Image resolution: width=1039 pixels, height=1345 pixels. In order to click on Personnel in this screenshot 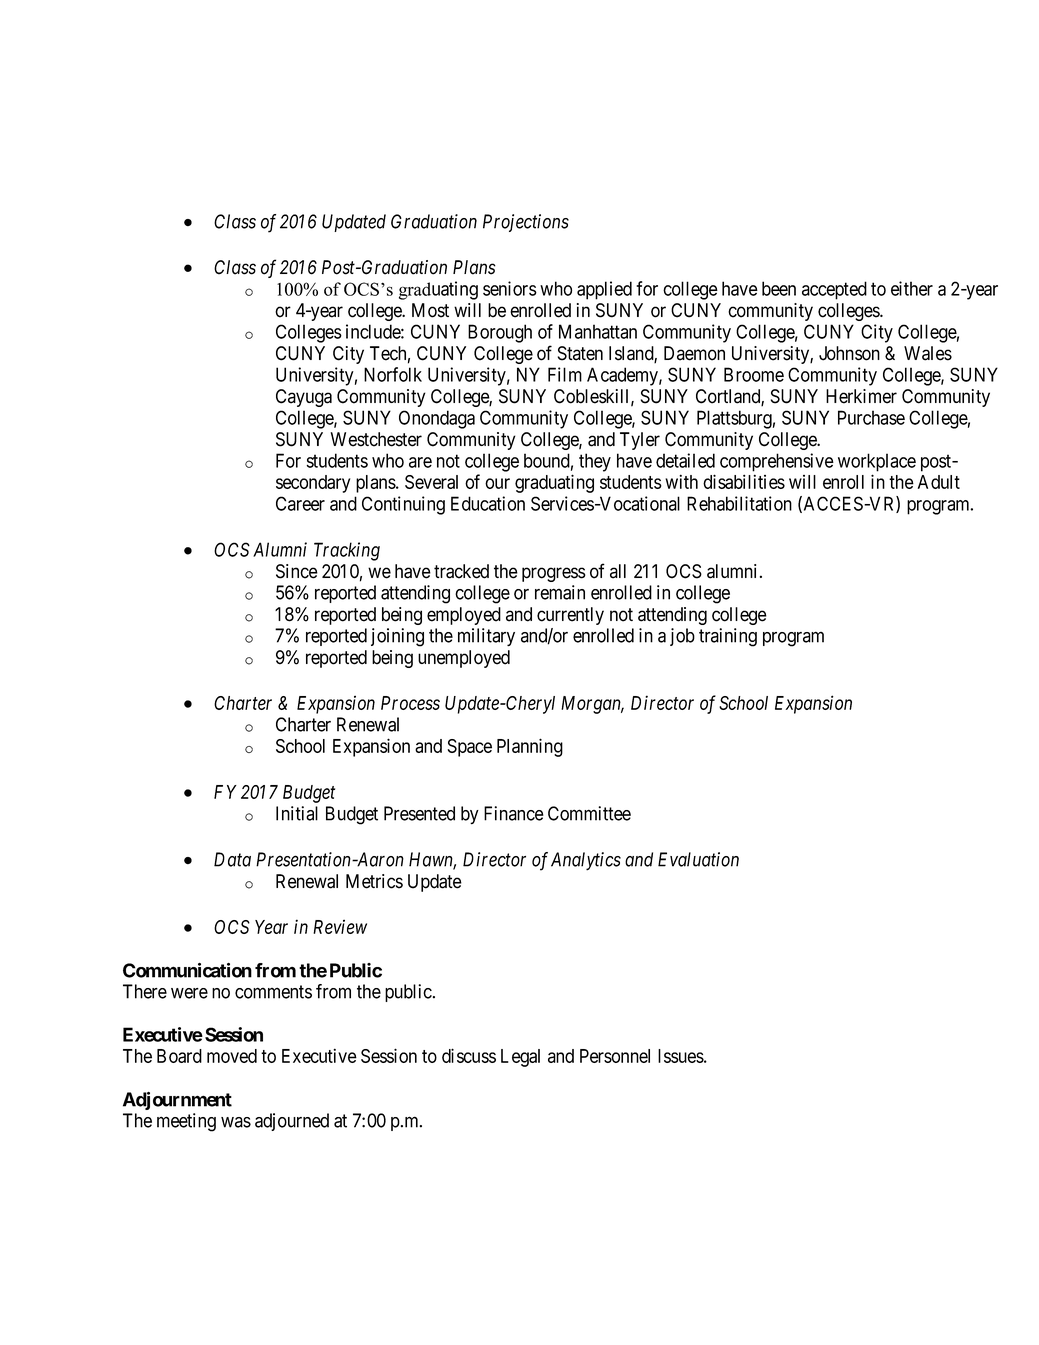, I will do `click(615, 1056)`.
